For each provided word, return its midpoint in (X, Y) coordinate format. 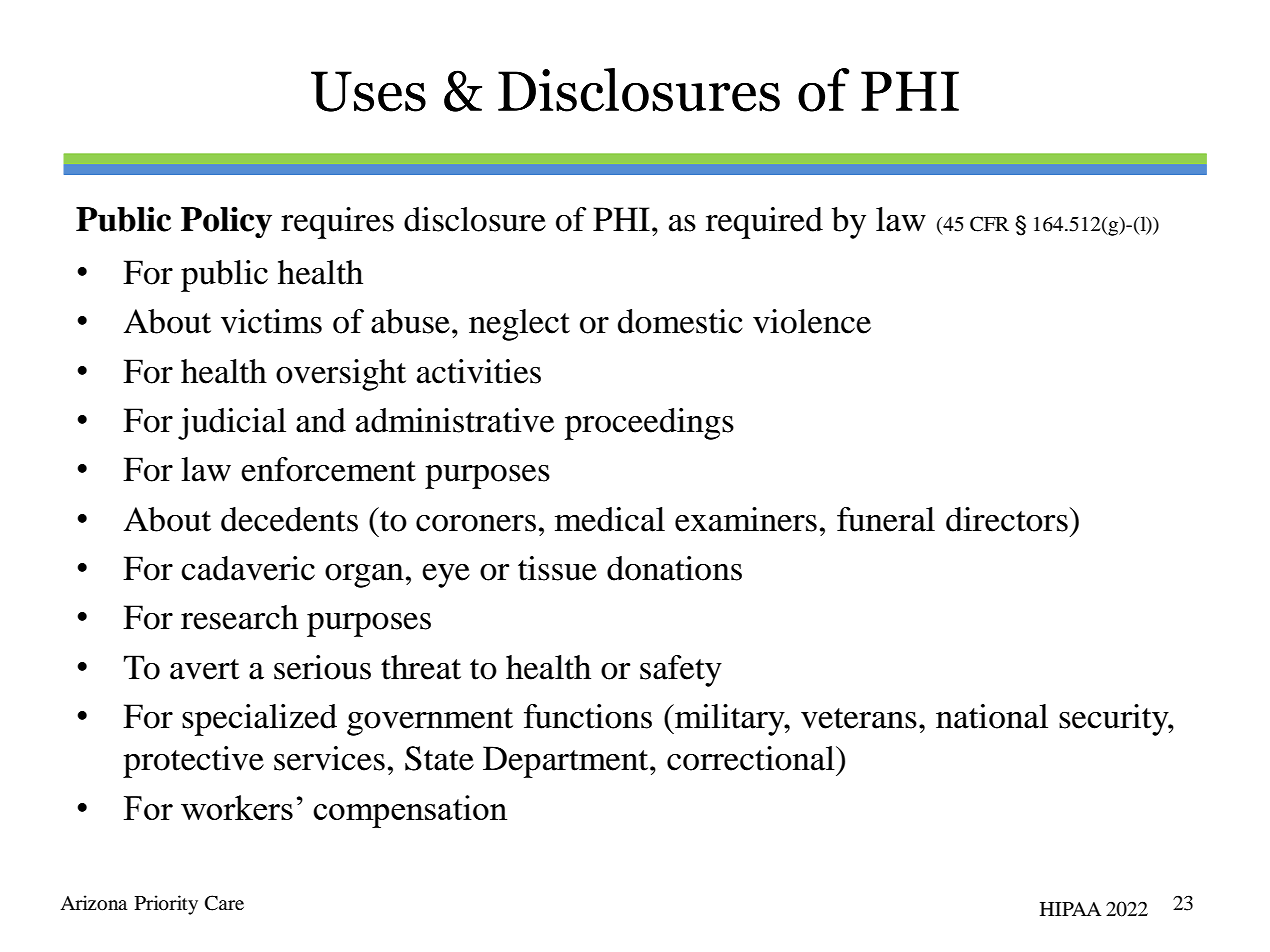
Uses (368, 91)
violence (812, 321)
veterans (859, 718)
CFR (989, 224)
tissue (557, 568)
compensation (410, 811)
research (239, 617)
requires (337, 223)
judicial (232, 424)
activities (479, 371)
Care (224, 903)
